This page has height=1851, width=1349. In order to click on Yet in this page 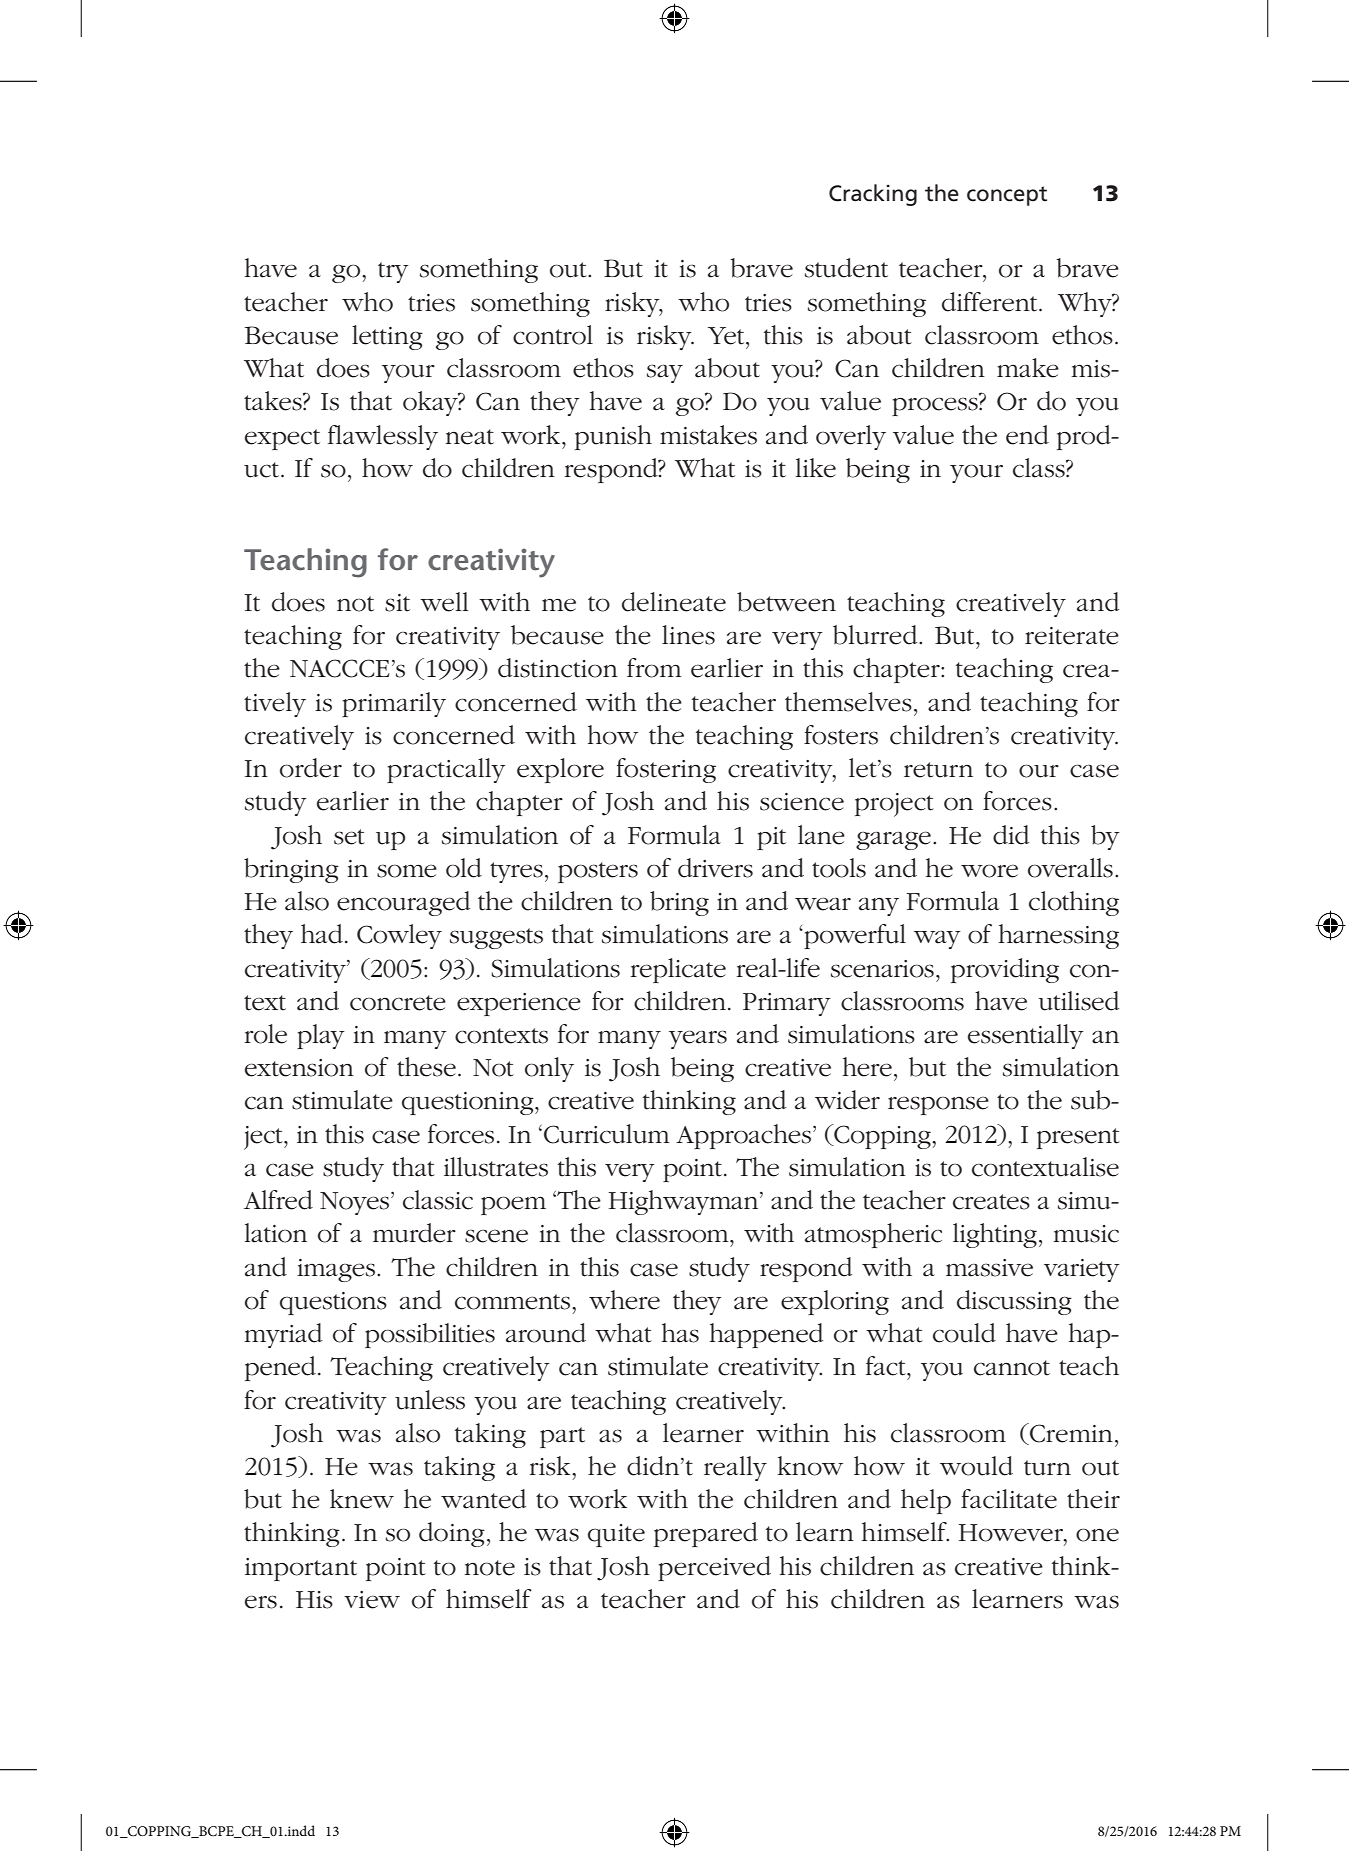, I will do `click(727, 336)`.
